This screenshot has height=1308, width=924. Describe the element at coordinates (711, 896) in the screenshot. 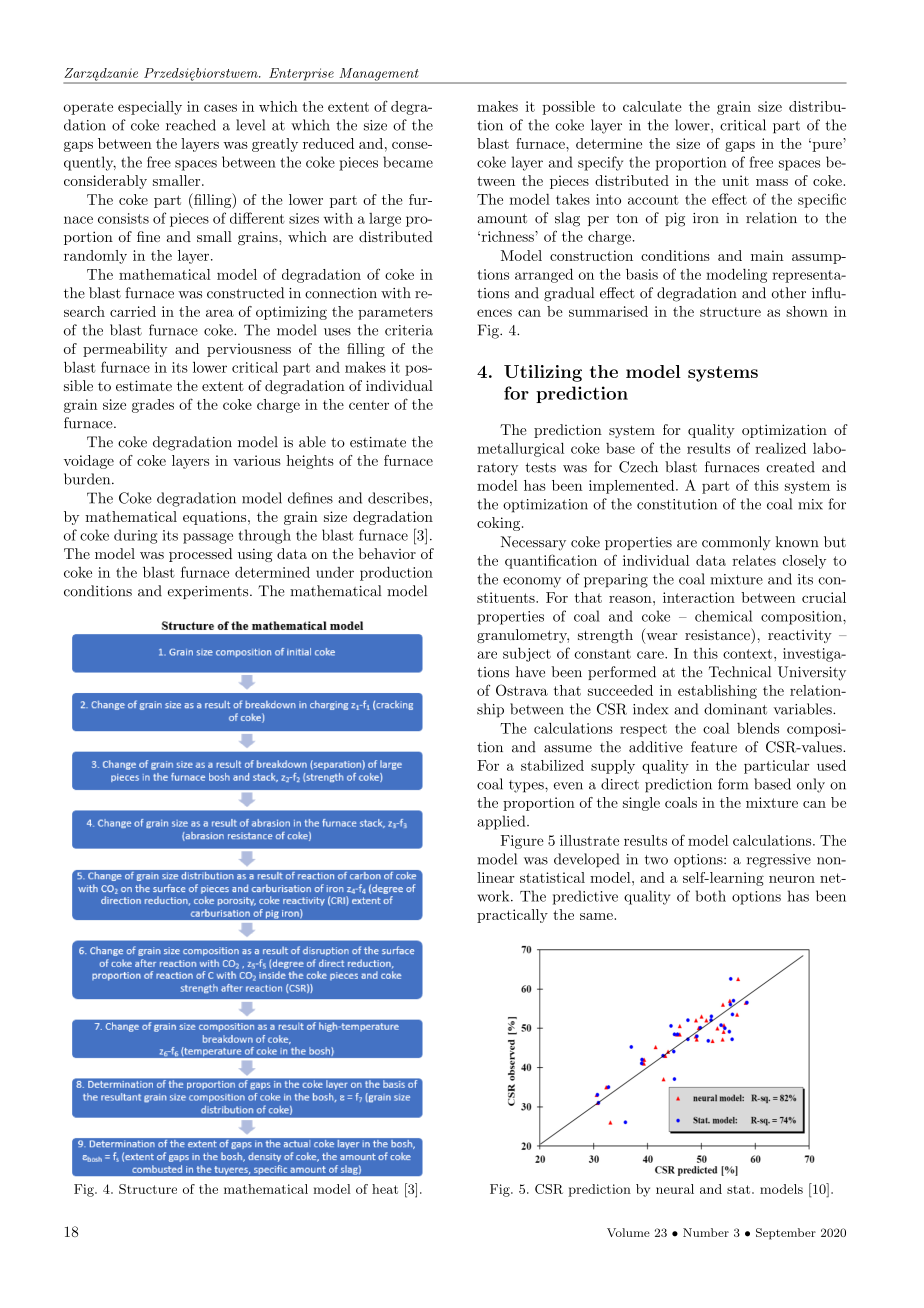

I see `both` at that location.
